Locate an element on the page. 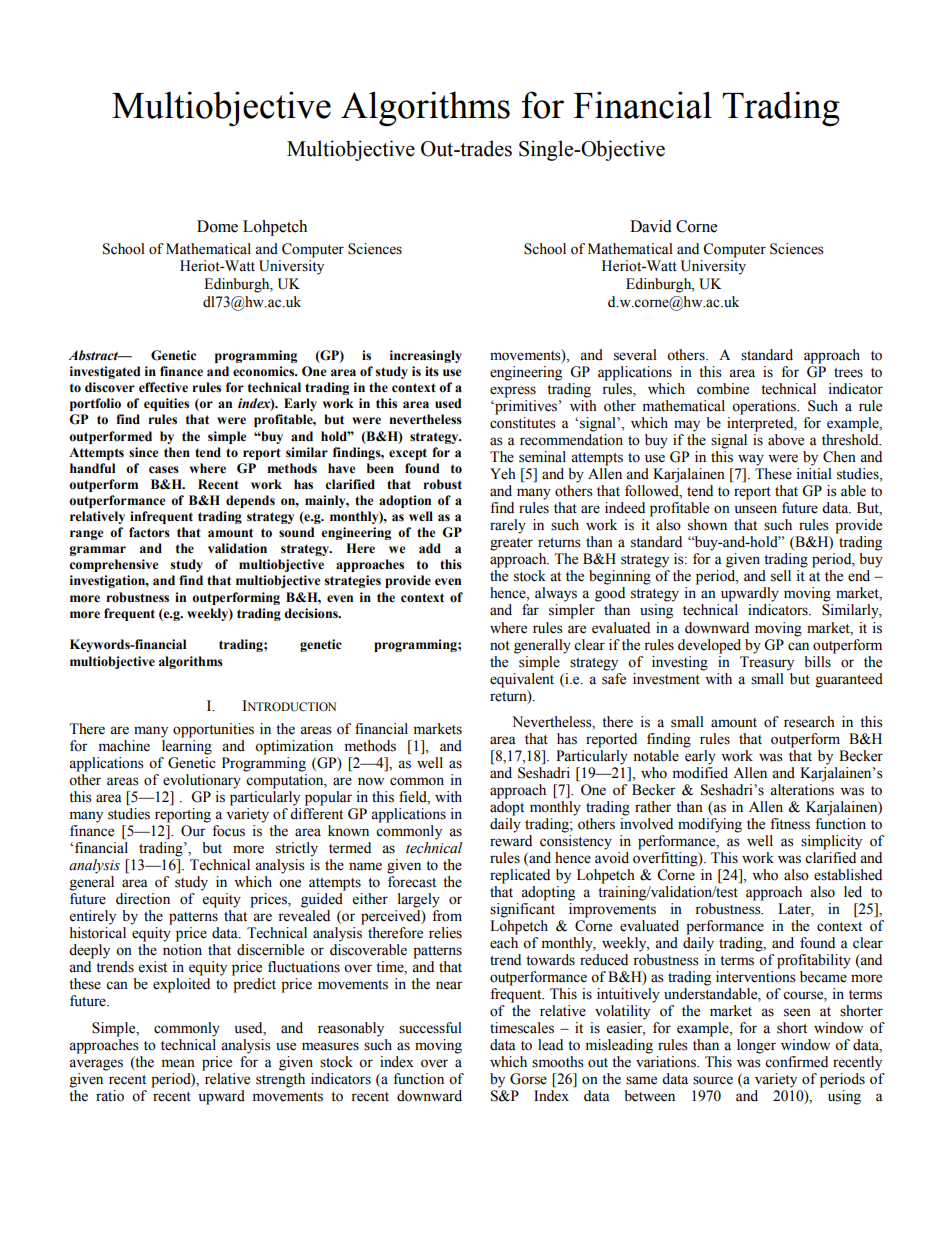  successful is located at coordinates (430, 1028).
